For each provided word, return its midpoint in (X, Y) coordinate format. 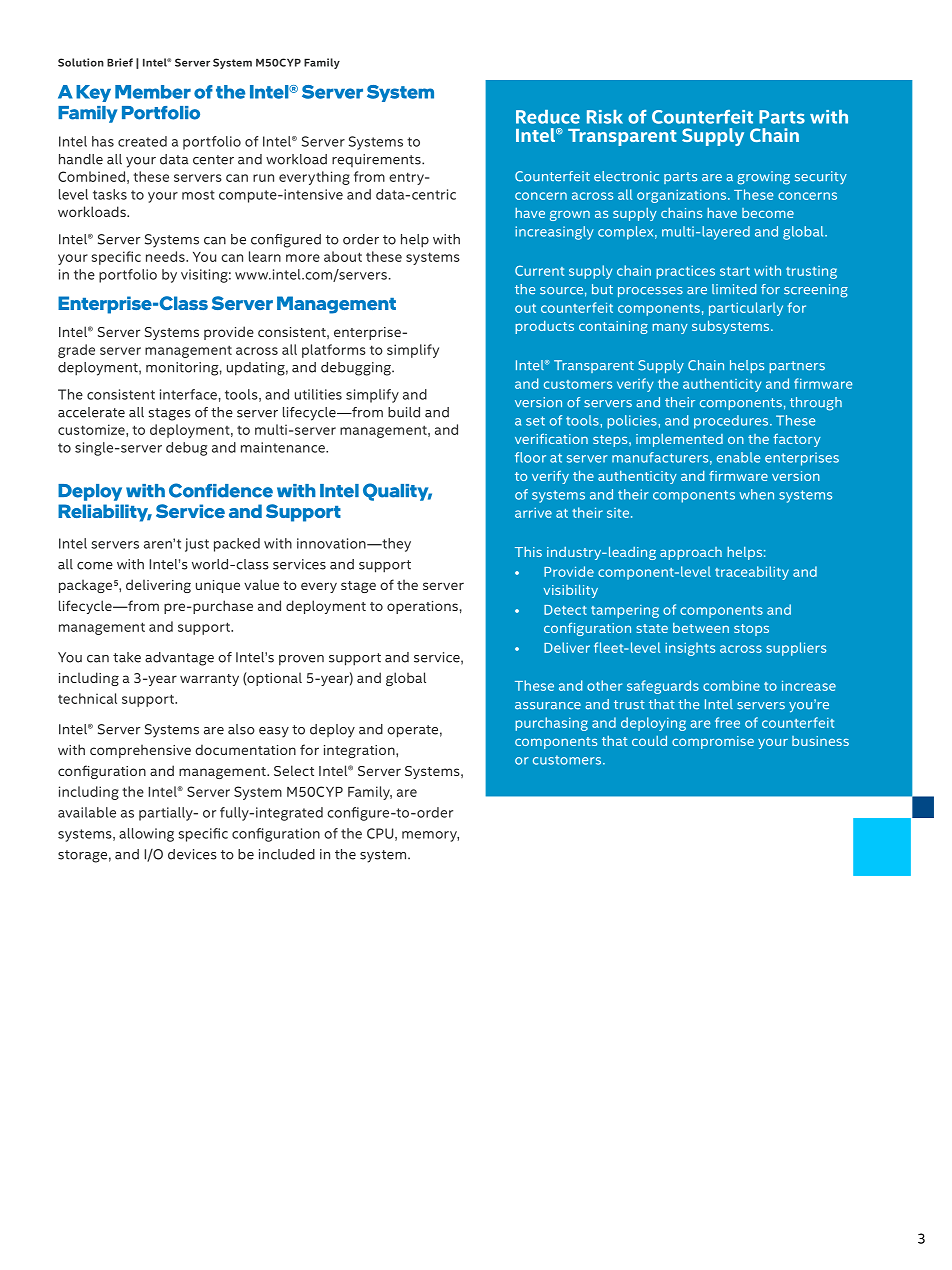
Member (153, 92)
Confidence (221, 490)
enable (738, 457)
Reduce (548, 117)
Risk (605, 117)
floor (530, 457)
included (287, 854)
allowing (146, 835)
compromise (713, 742)
